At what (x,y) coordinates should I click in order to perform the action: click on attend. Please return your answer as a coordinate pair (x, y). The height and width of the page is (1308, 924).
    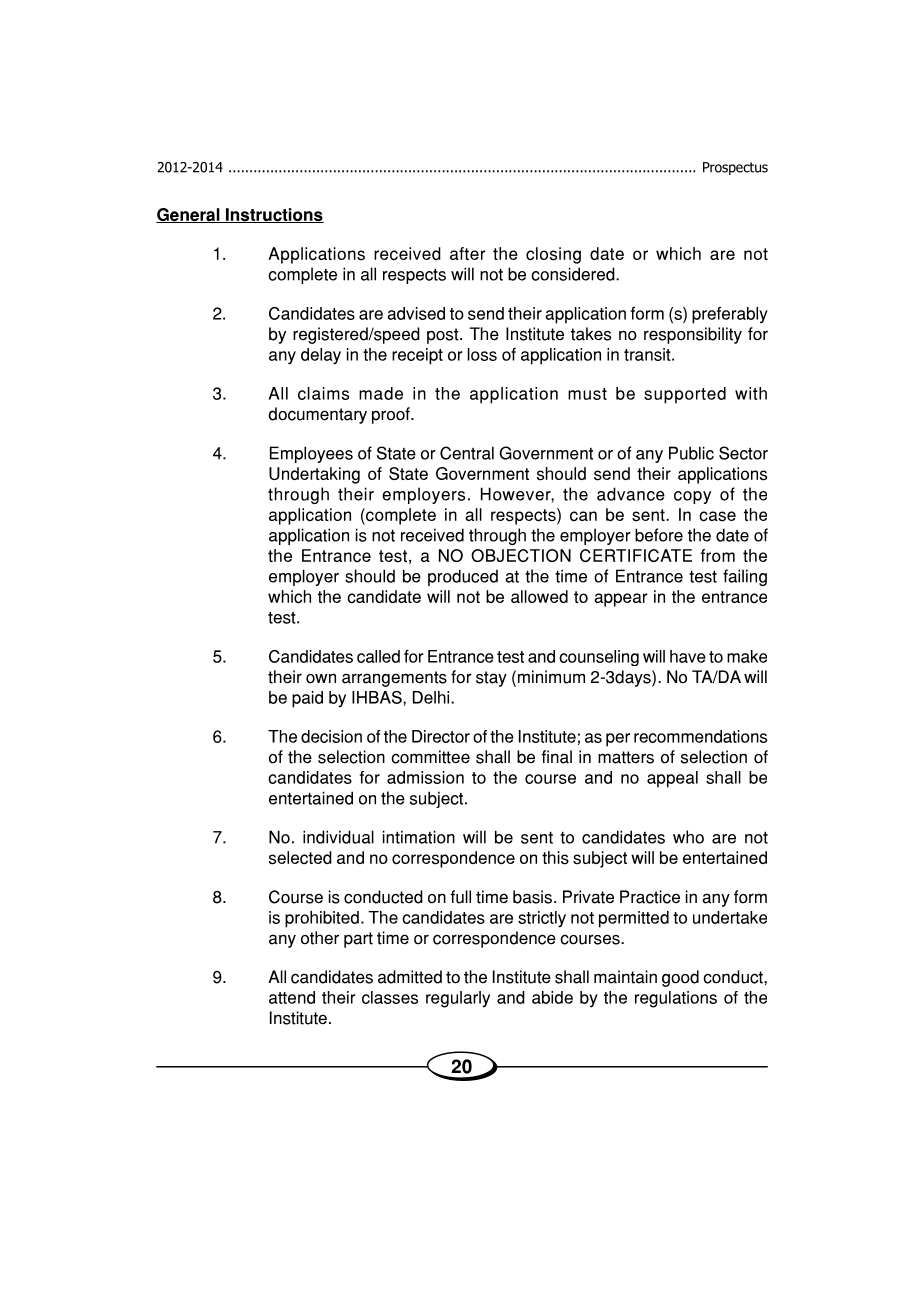
    Looking at the image, I should click on (292, 997).
